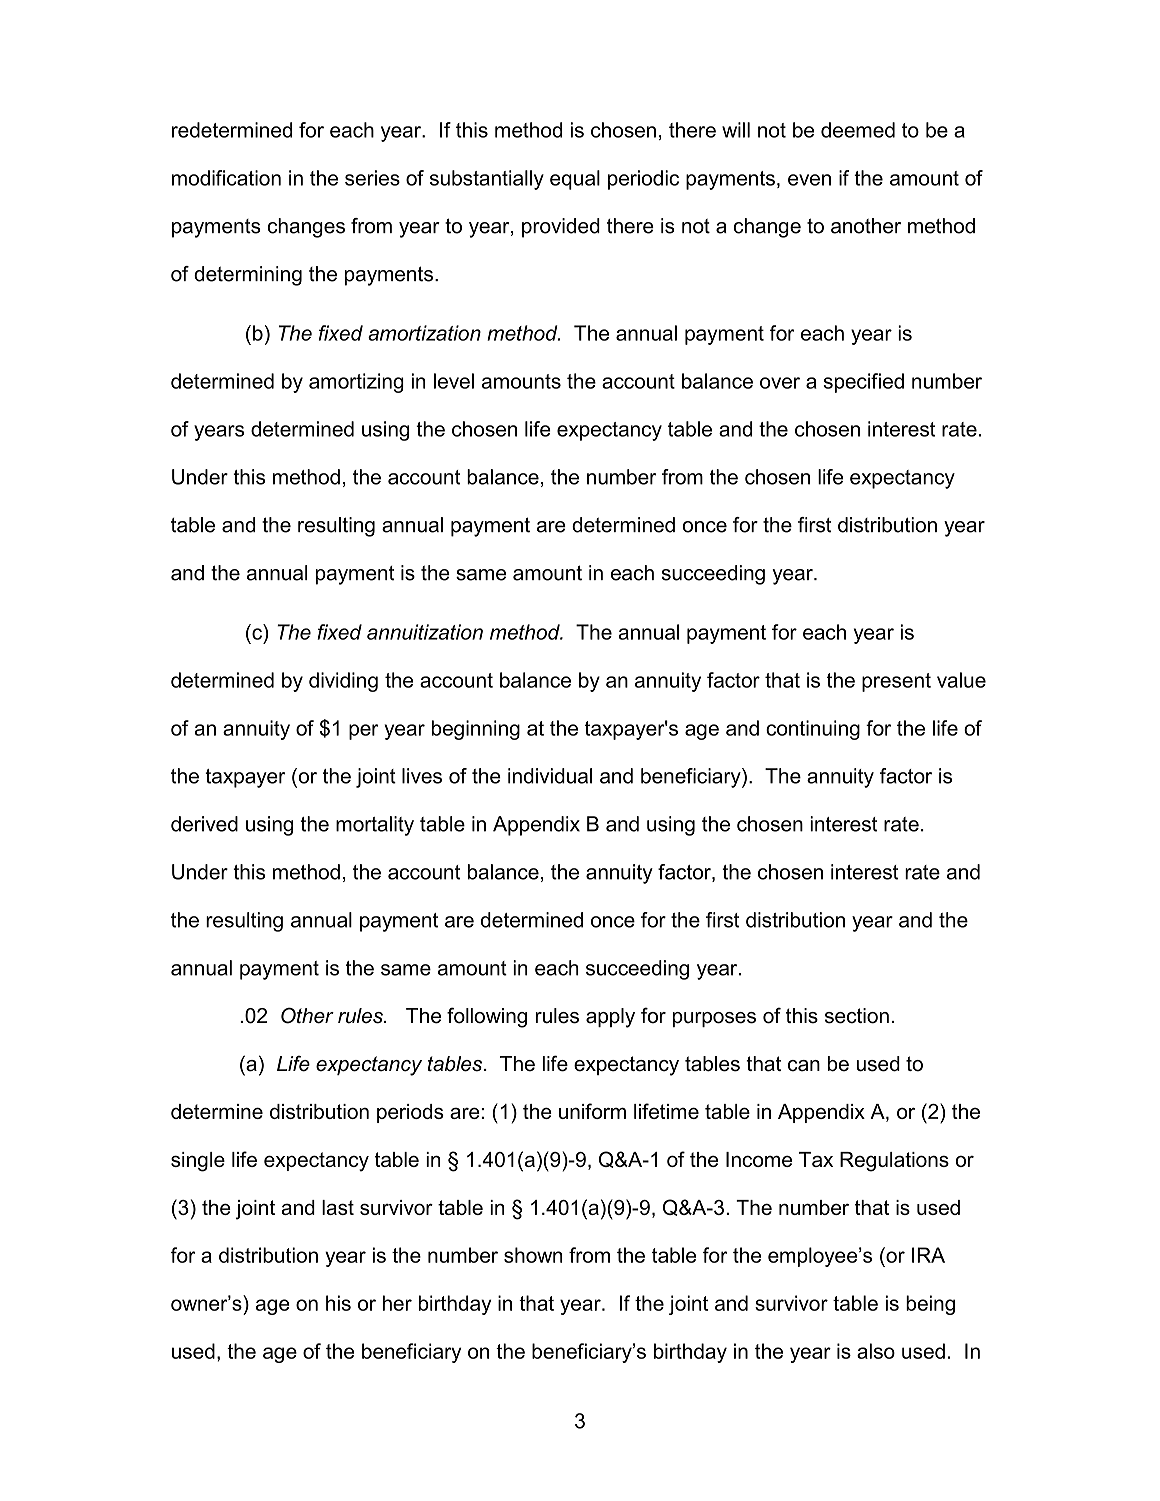  What do you see at coordinates (424, 333) in the page?
I see `amortization` at bounding box center [424, 333].
